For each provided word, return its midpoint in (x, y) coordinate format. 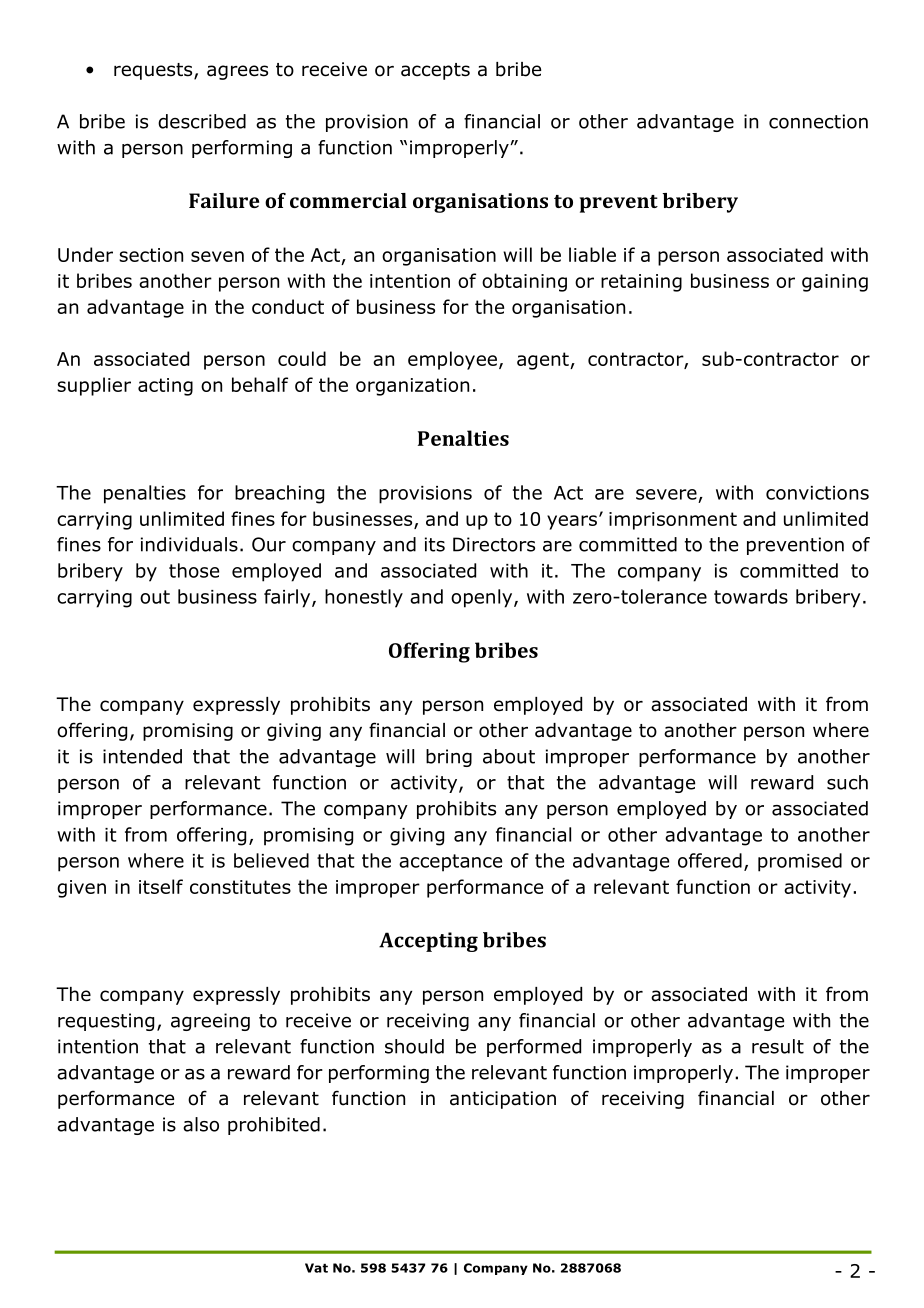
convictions (817, 493)
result (778, 1046)
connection (818, 121)
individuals (189, 544)
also (201, 1124)
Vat (316, 1268)
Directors (494, 544)
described (202, 121)
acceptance (450, 863)
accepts (435, 71)
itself (161, 886)
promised (800, 862)
